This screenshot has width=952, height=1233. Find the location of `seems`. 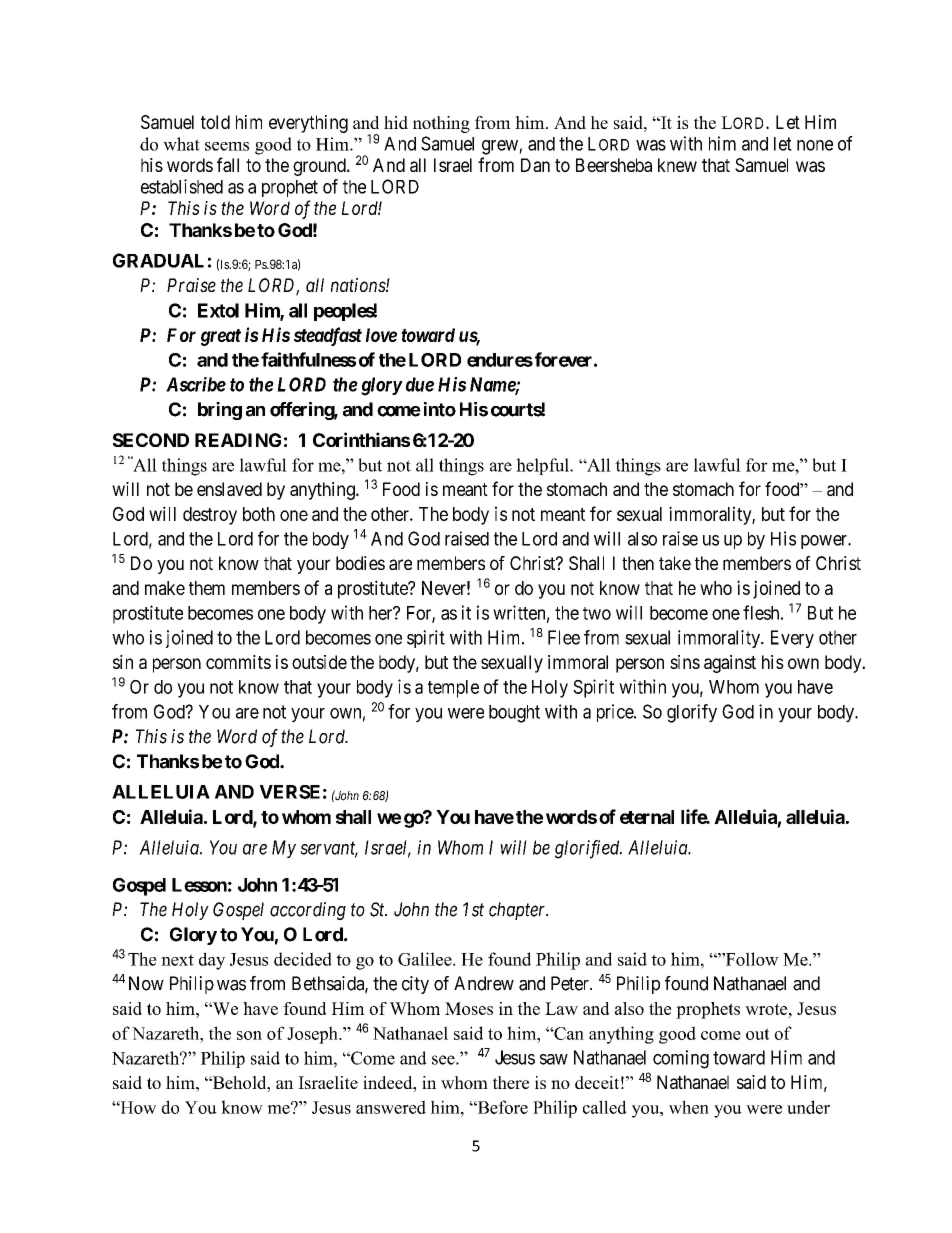

seems is located at coordinates (227, 146).
